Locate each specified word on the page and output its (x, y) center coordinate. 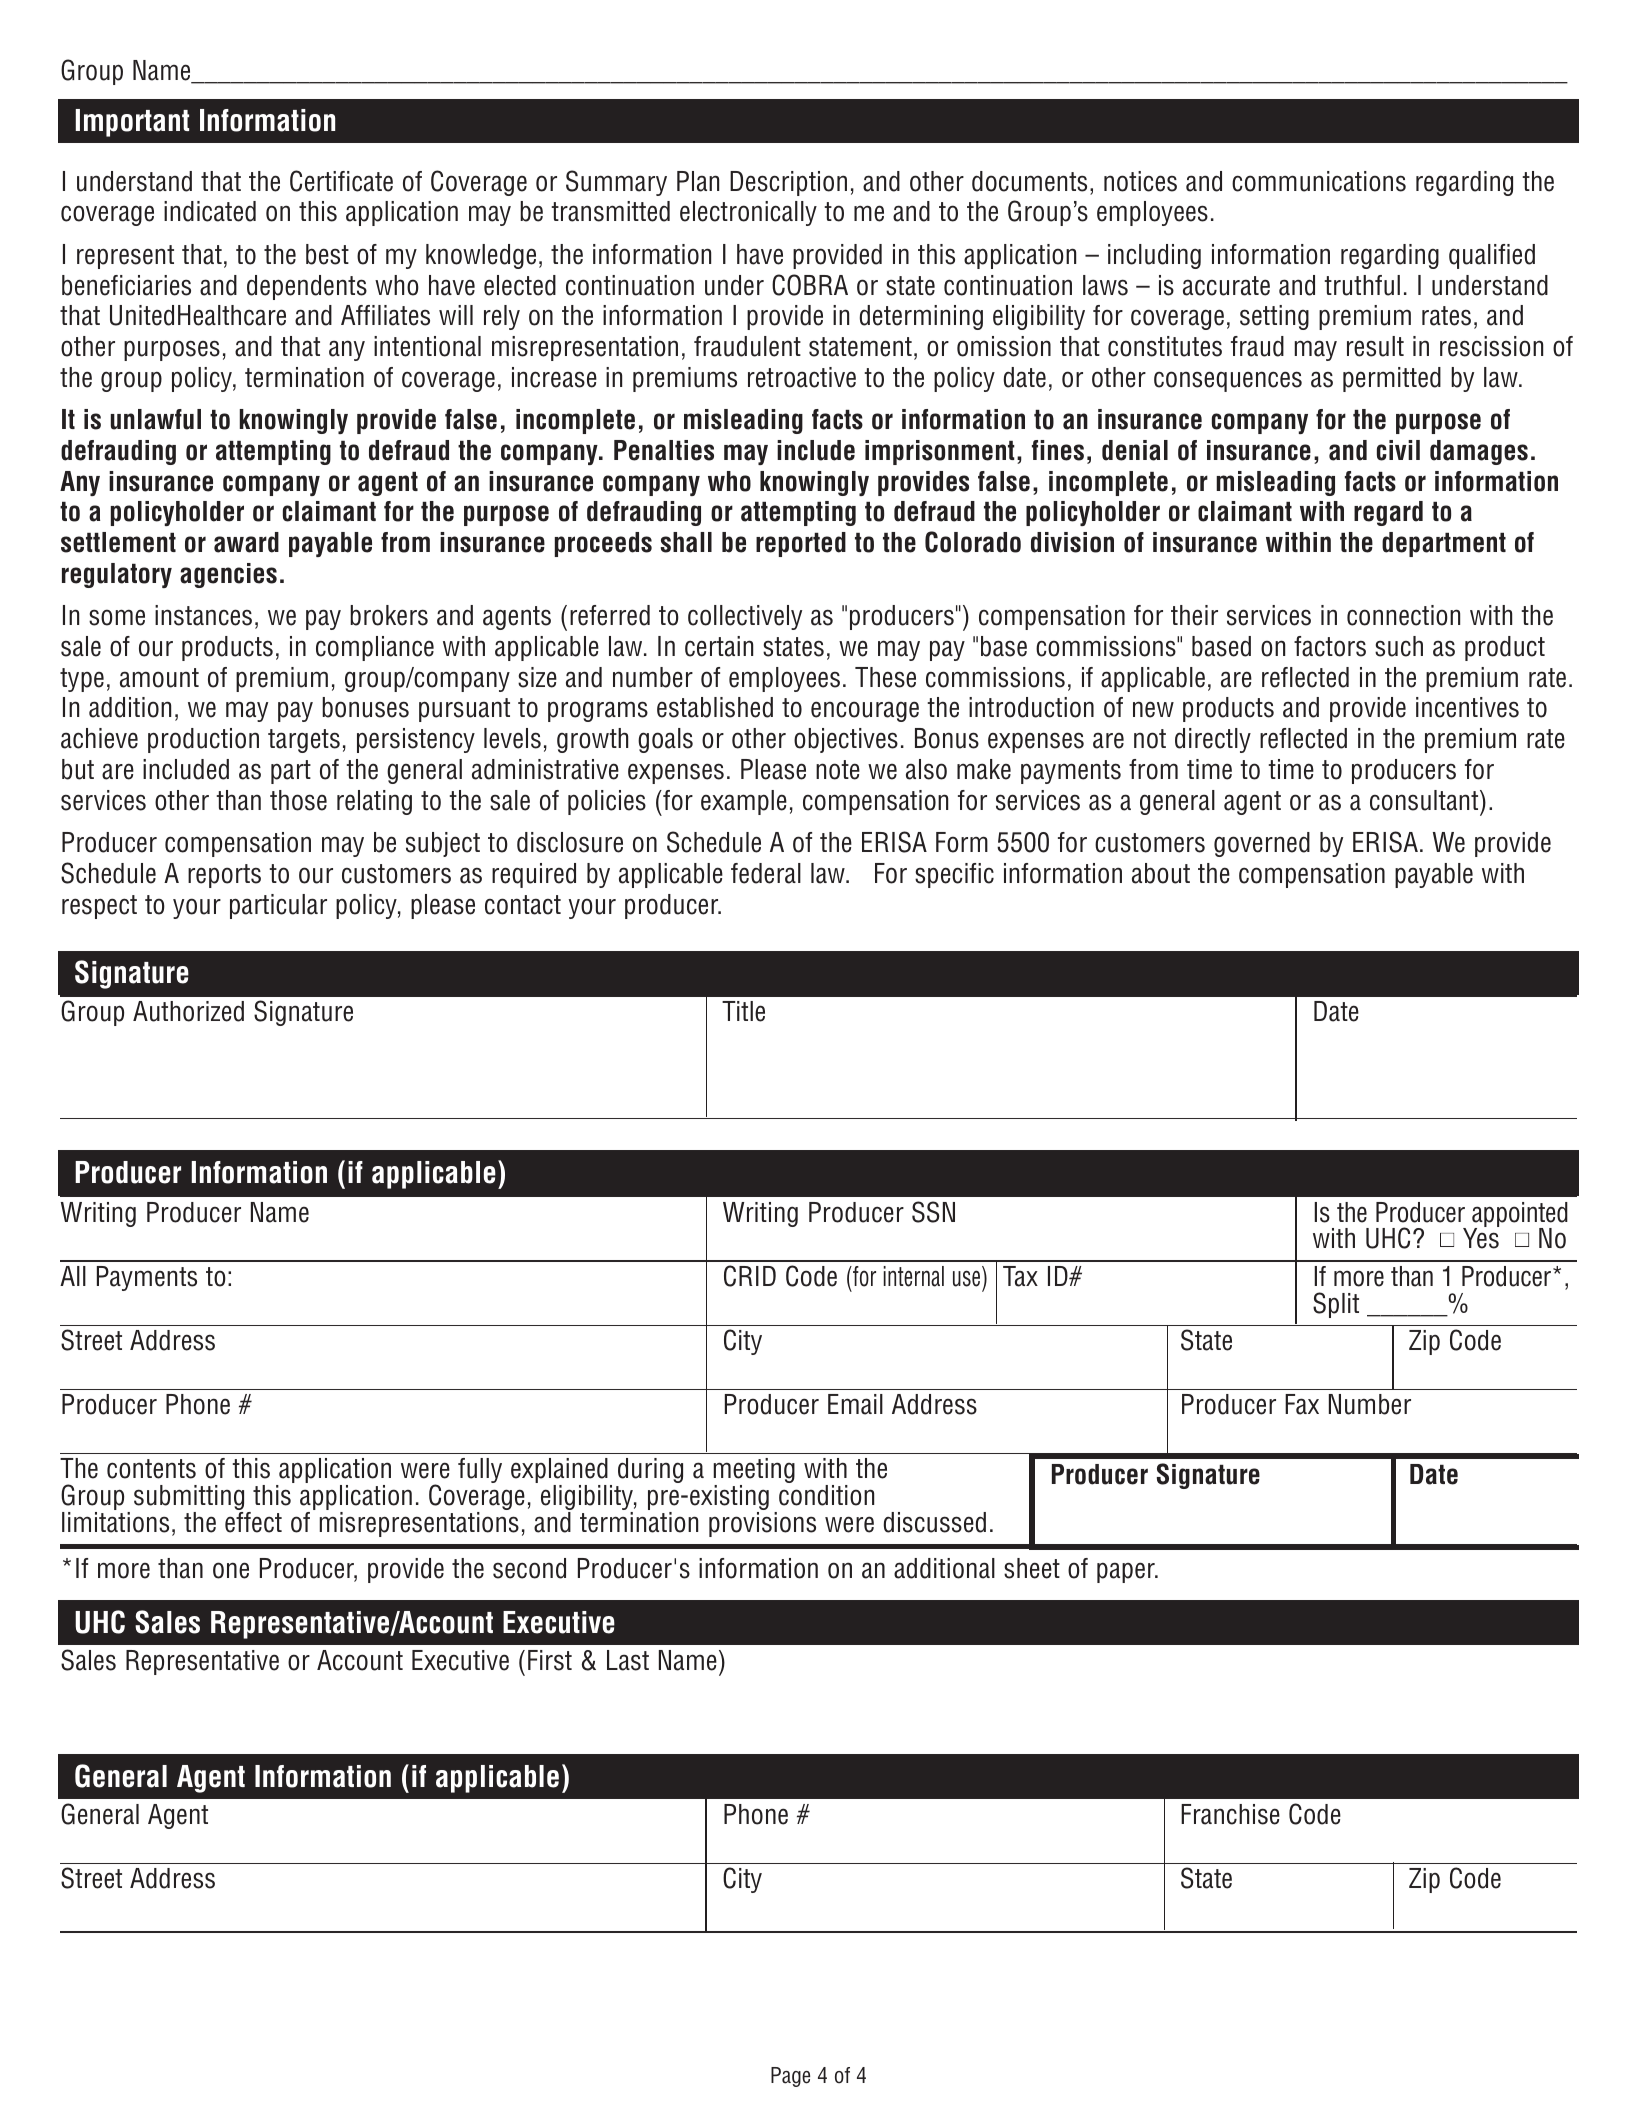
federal (766, 873)
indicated (210, 211)
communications (1319, 181)
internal (913, 1276)
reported (801, 544)
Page (790, 2077)
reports (224, 876)
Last (628, 1660)
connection (1403, 615)
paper (1127, 1572)
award (246, 542)
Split (1336, 1305)
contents (151, 1469)
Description (788, 183)
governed (1262, 844)
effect (253, 1522)
